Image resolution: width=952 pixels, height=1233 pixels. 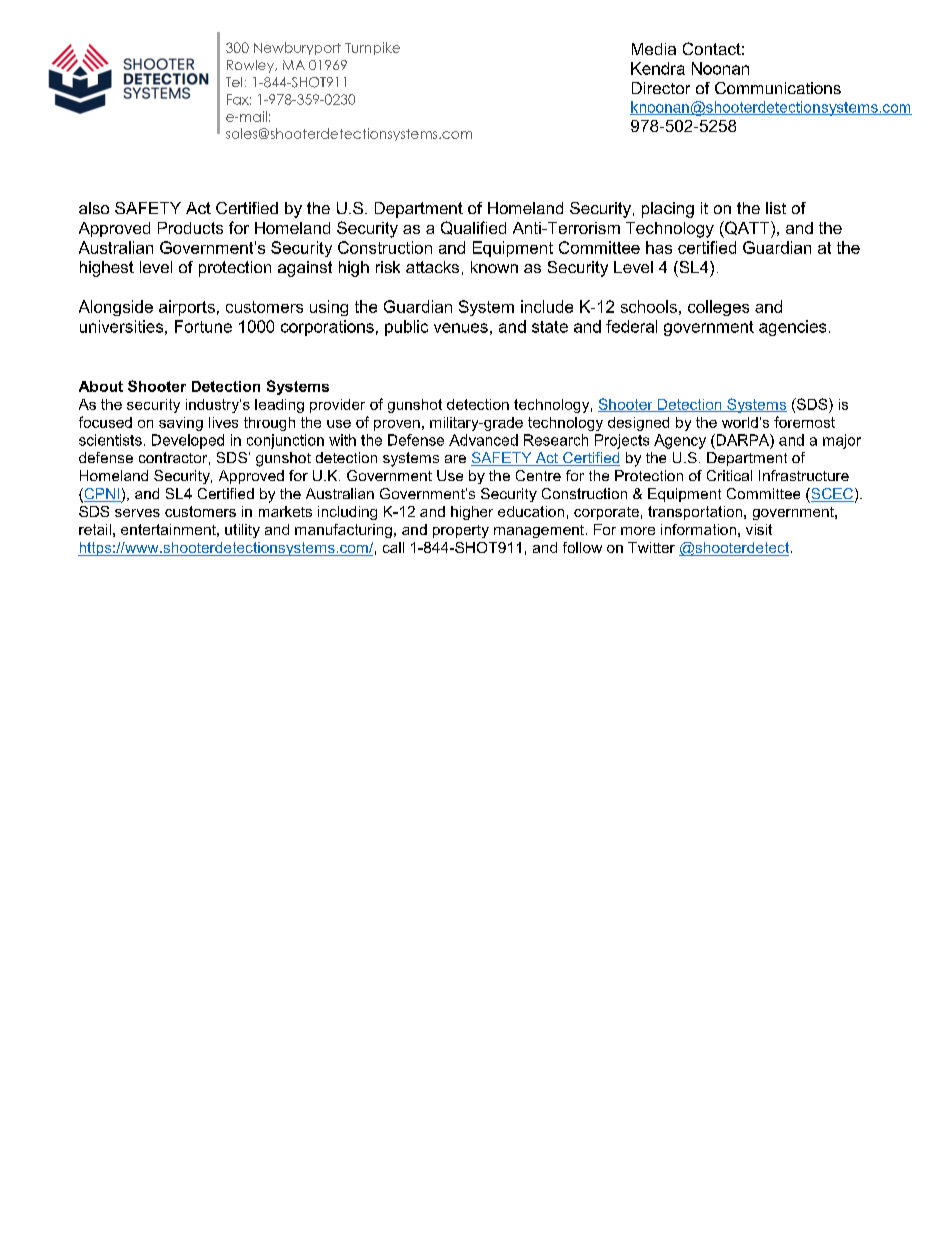 What do you see at coordinates (252, 66) in the image?
I see `Rowley` at bounding box center [252, 66].
